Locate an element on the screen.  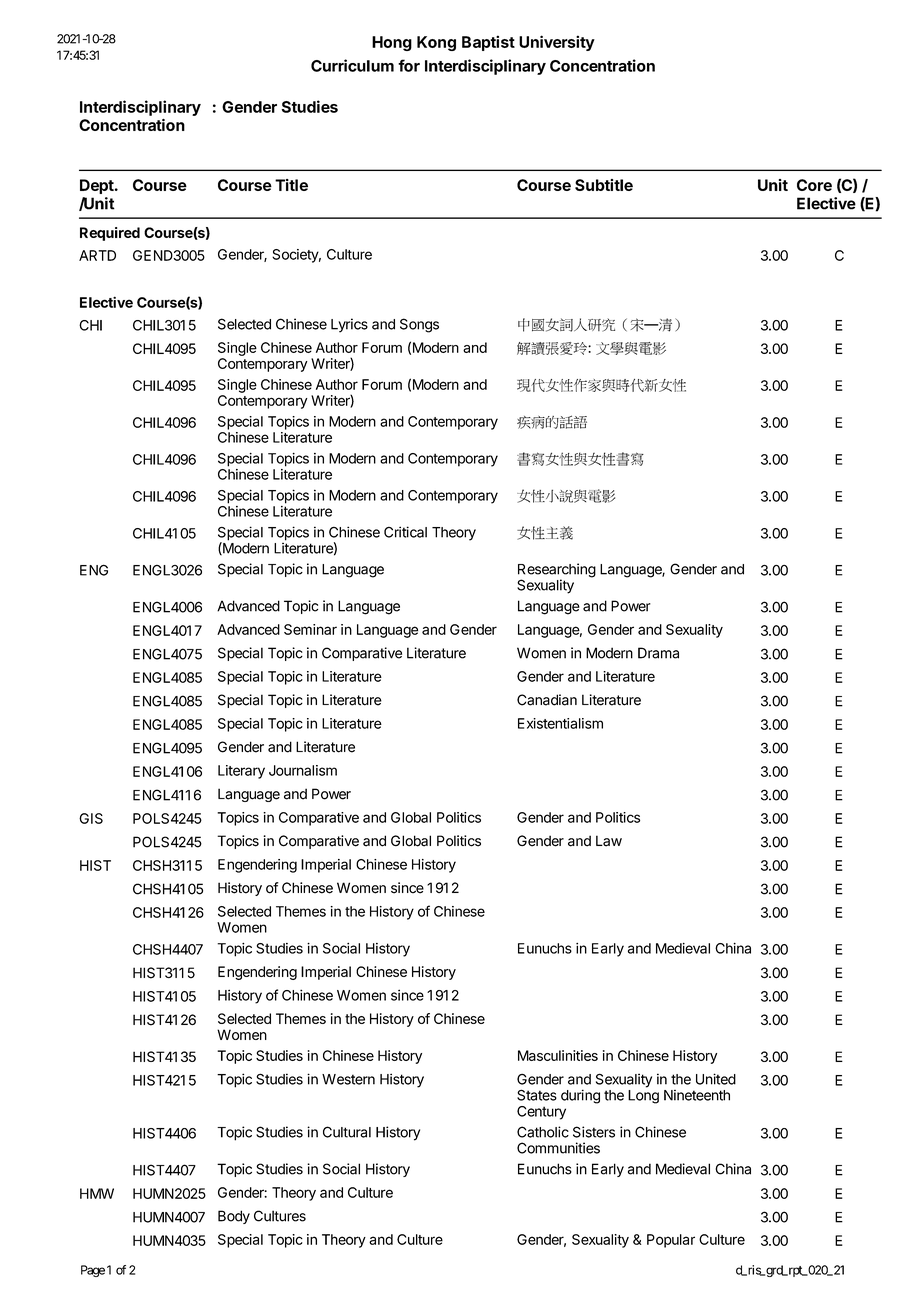
Catholic is located at coordinates (543, 1132).
